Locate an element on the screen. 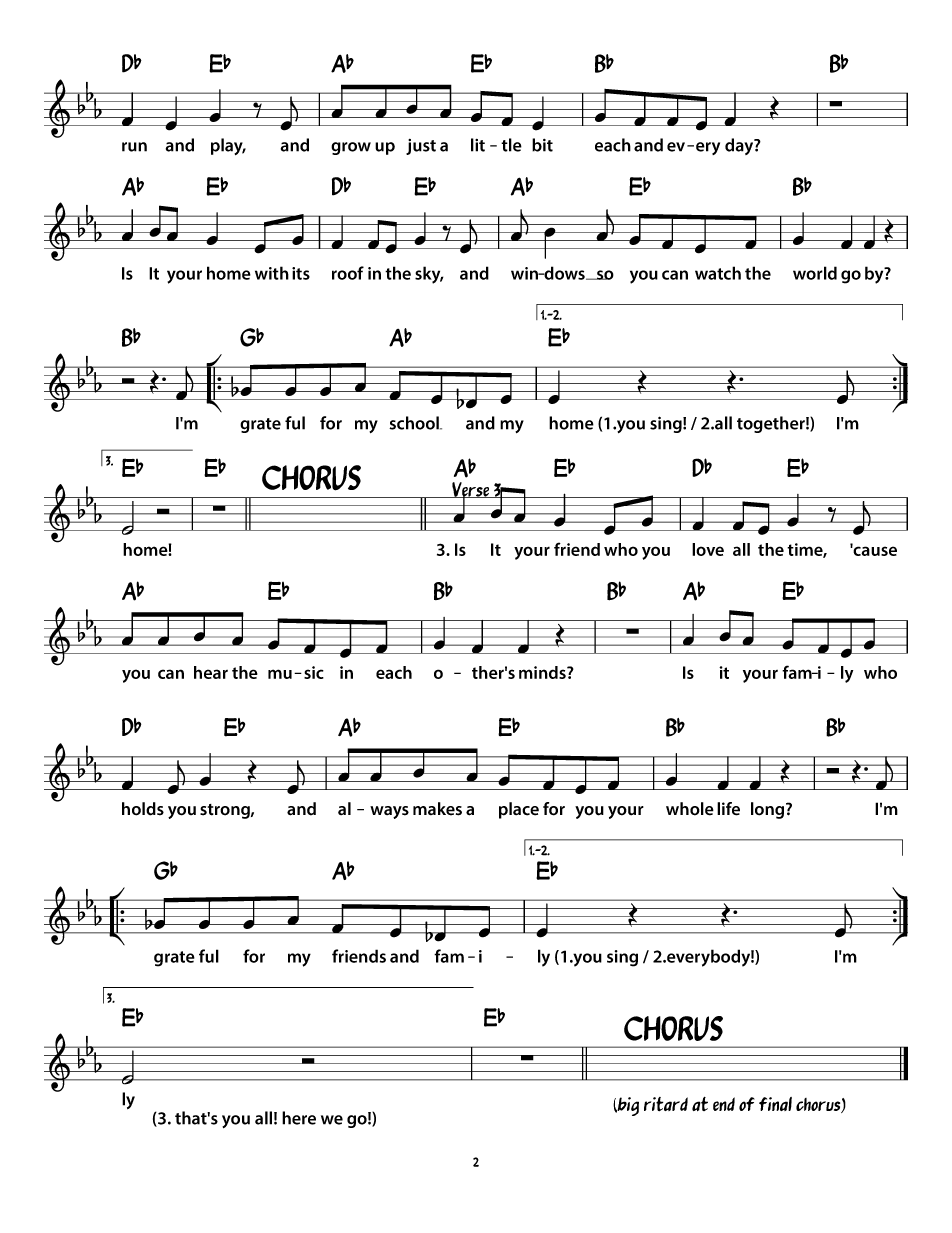 The image size is (952, 1233). makes is located at coordinates (437, 809).
